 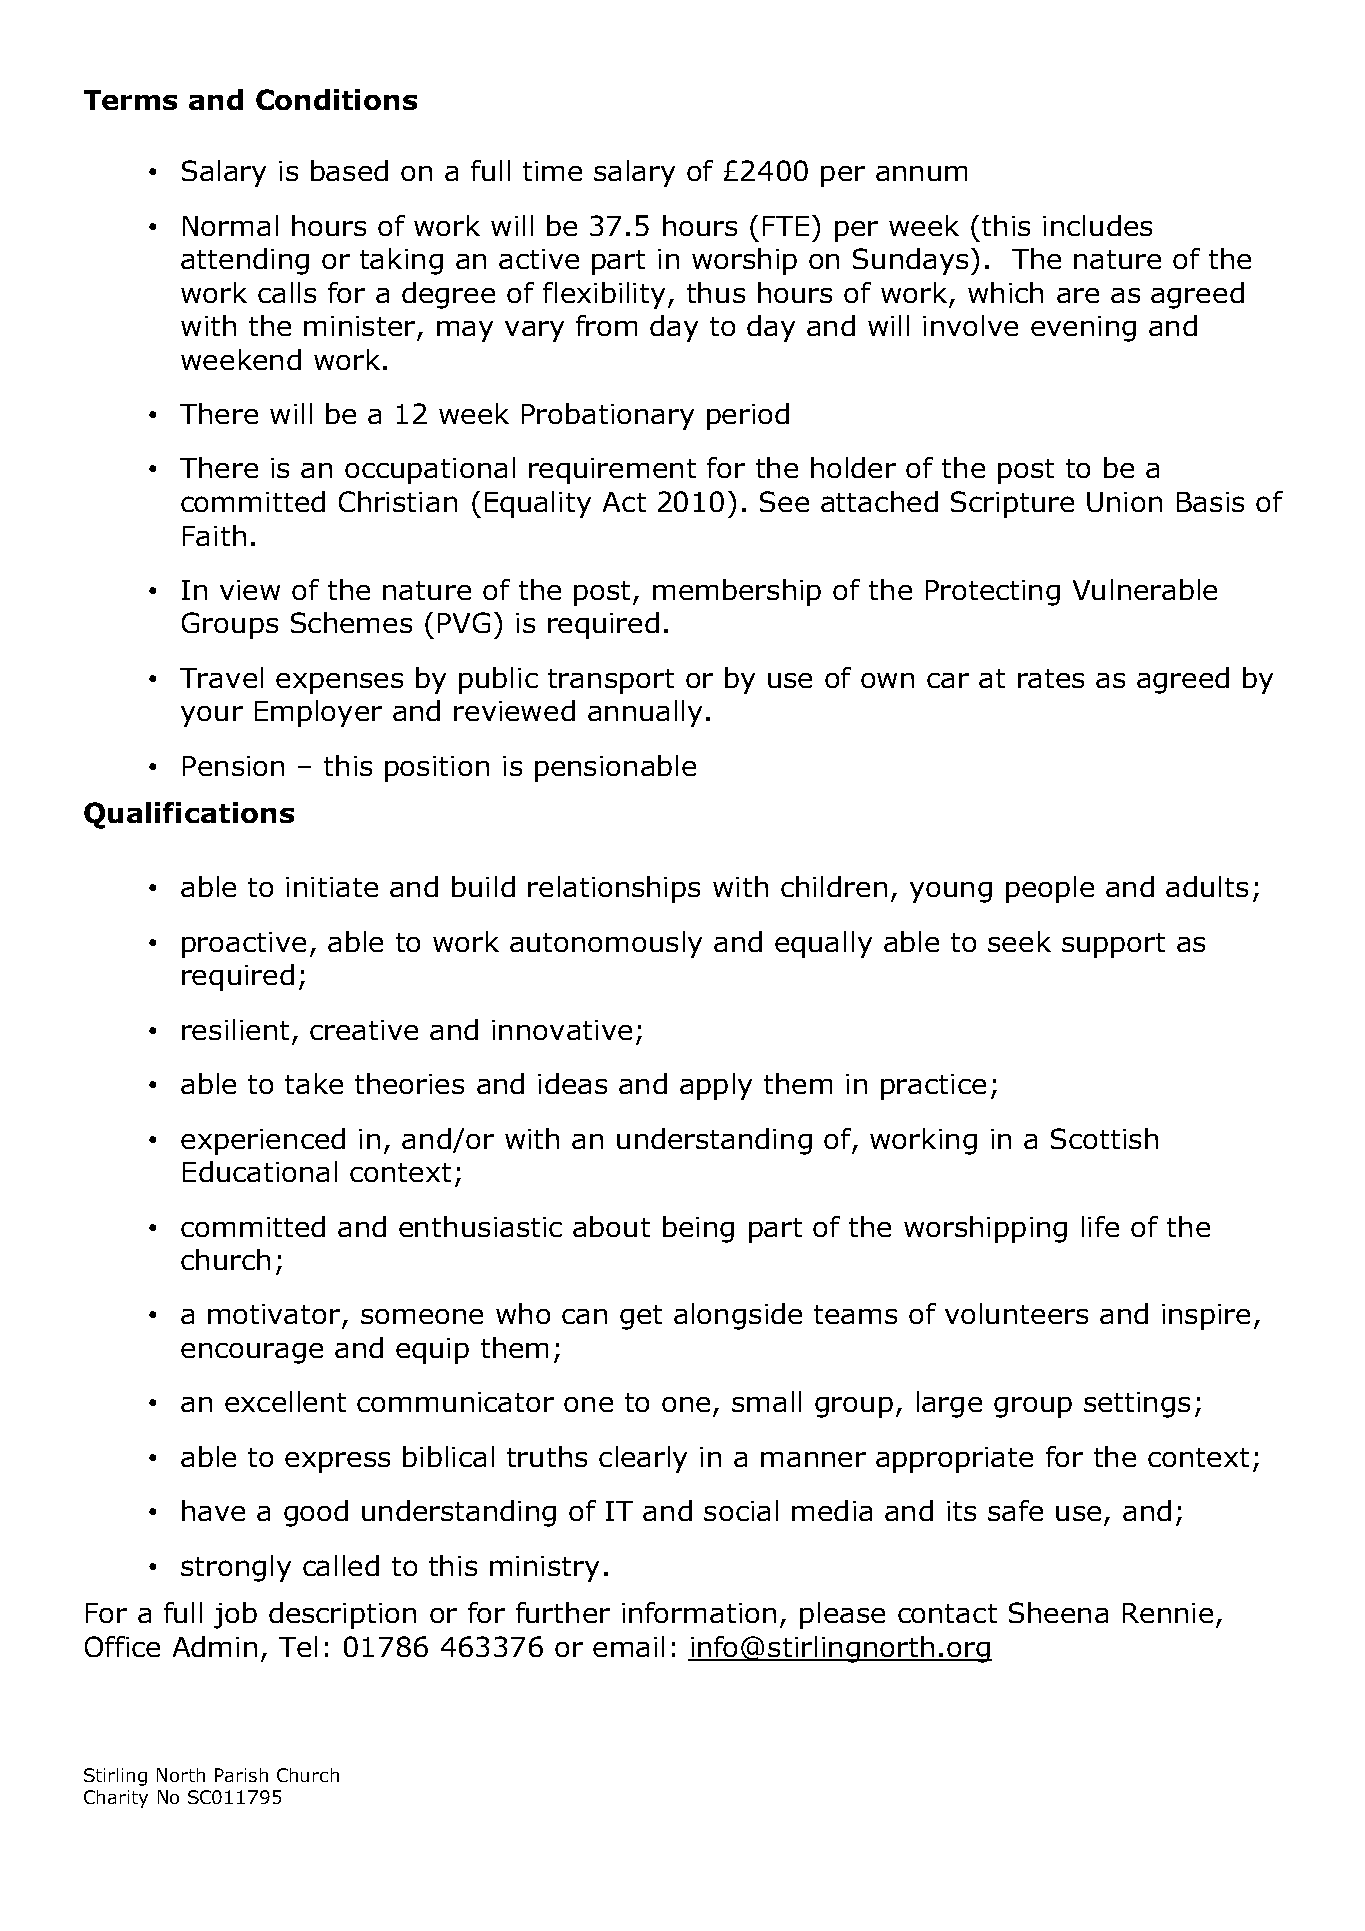 I want to click on time, so click(x=552, y=171).
